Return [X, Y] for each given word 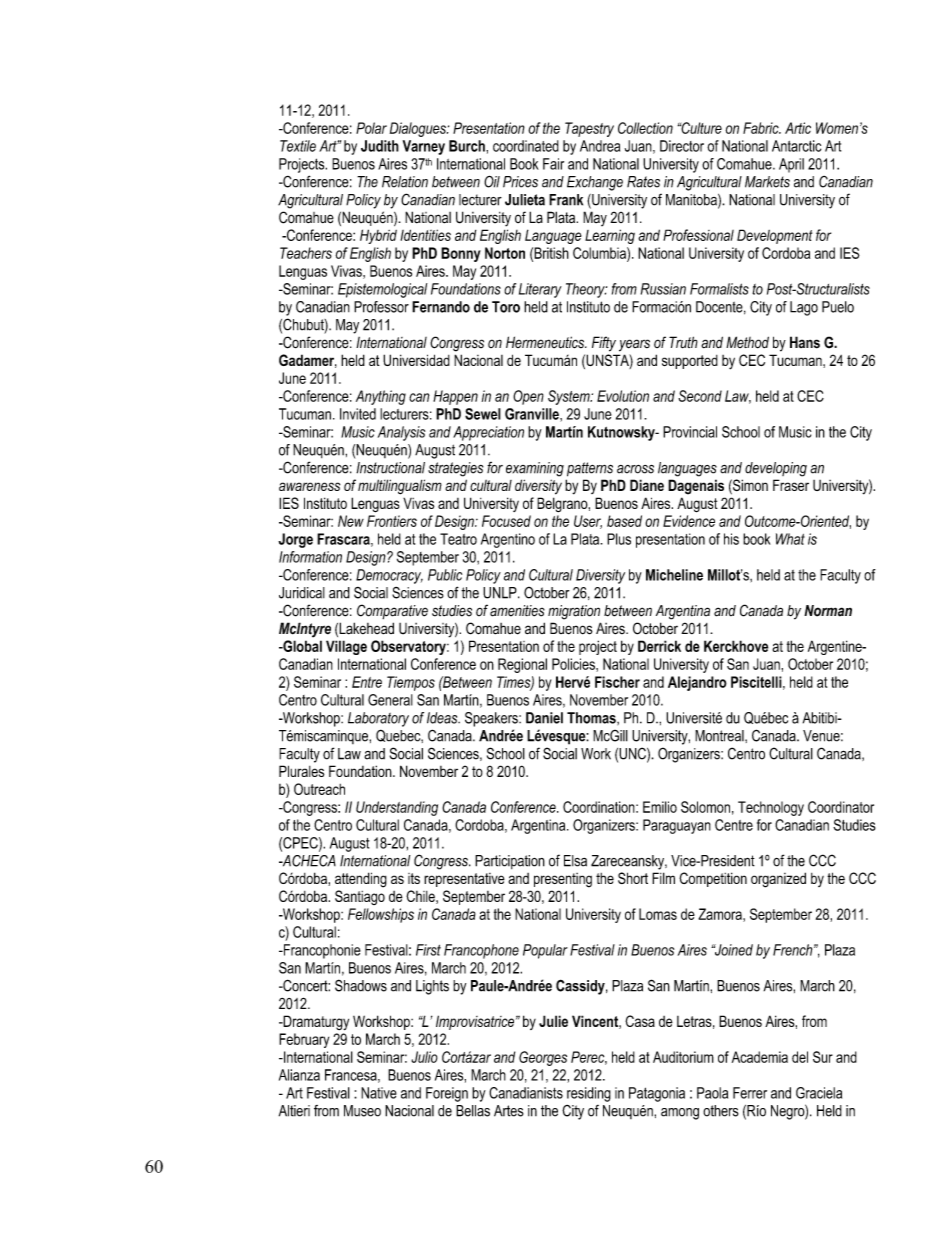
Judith [380, 146]
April [791, 165]
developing [776, 469]
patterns [590, 469]
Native [379, 1093]
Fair [553, 164]
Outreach [319, 789]
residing [589, 1094]
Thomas [592, 718]
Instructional [390, 468]
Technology [771, 808]
